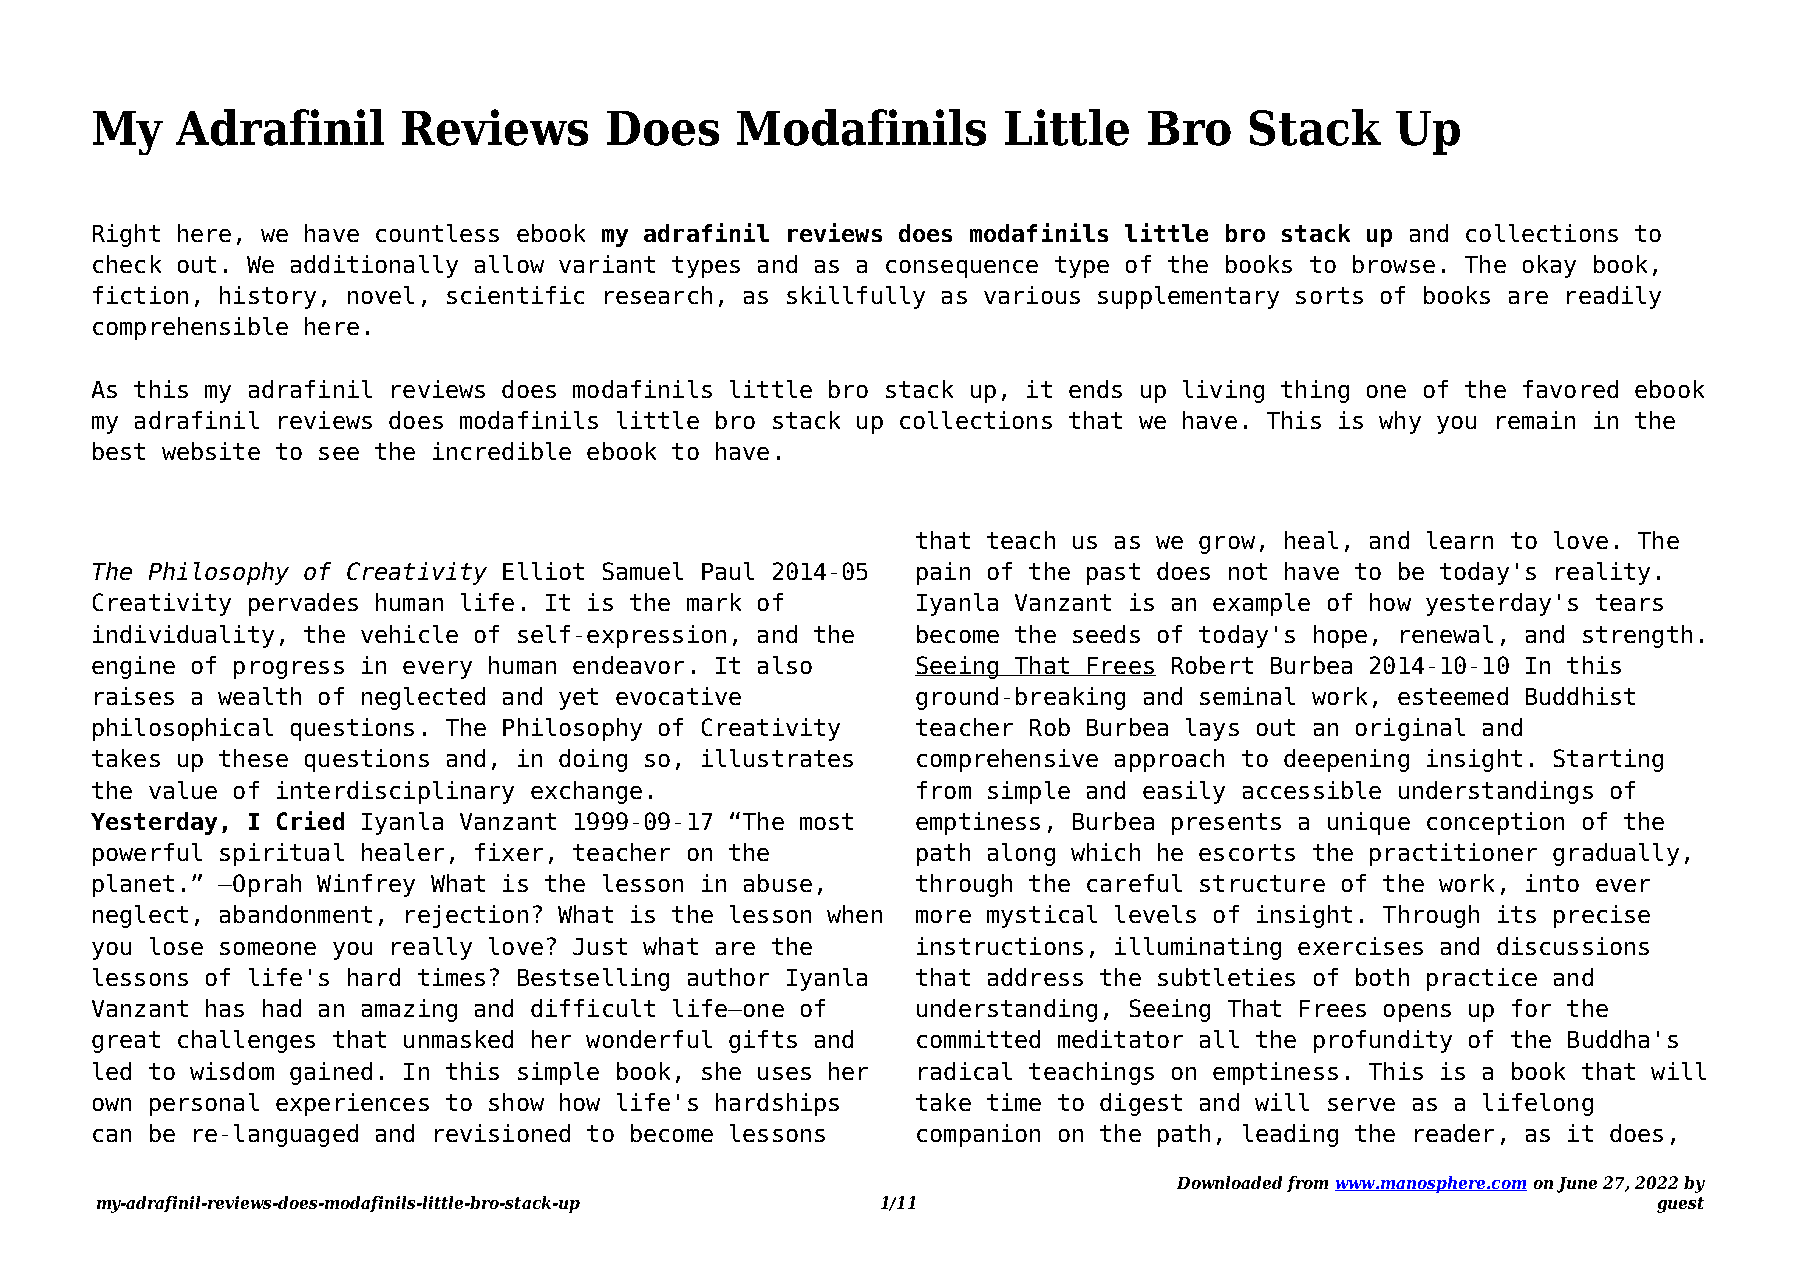 The height and width of the image is (1273, 1800). I want to click on wealth, so click(259, 696).
